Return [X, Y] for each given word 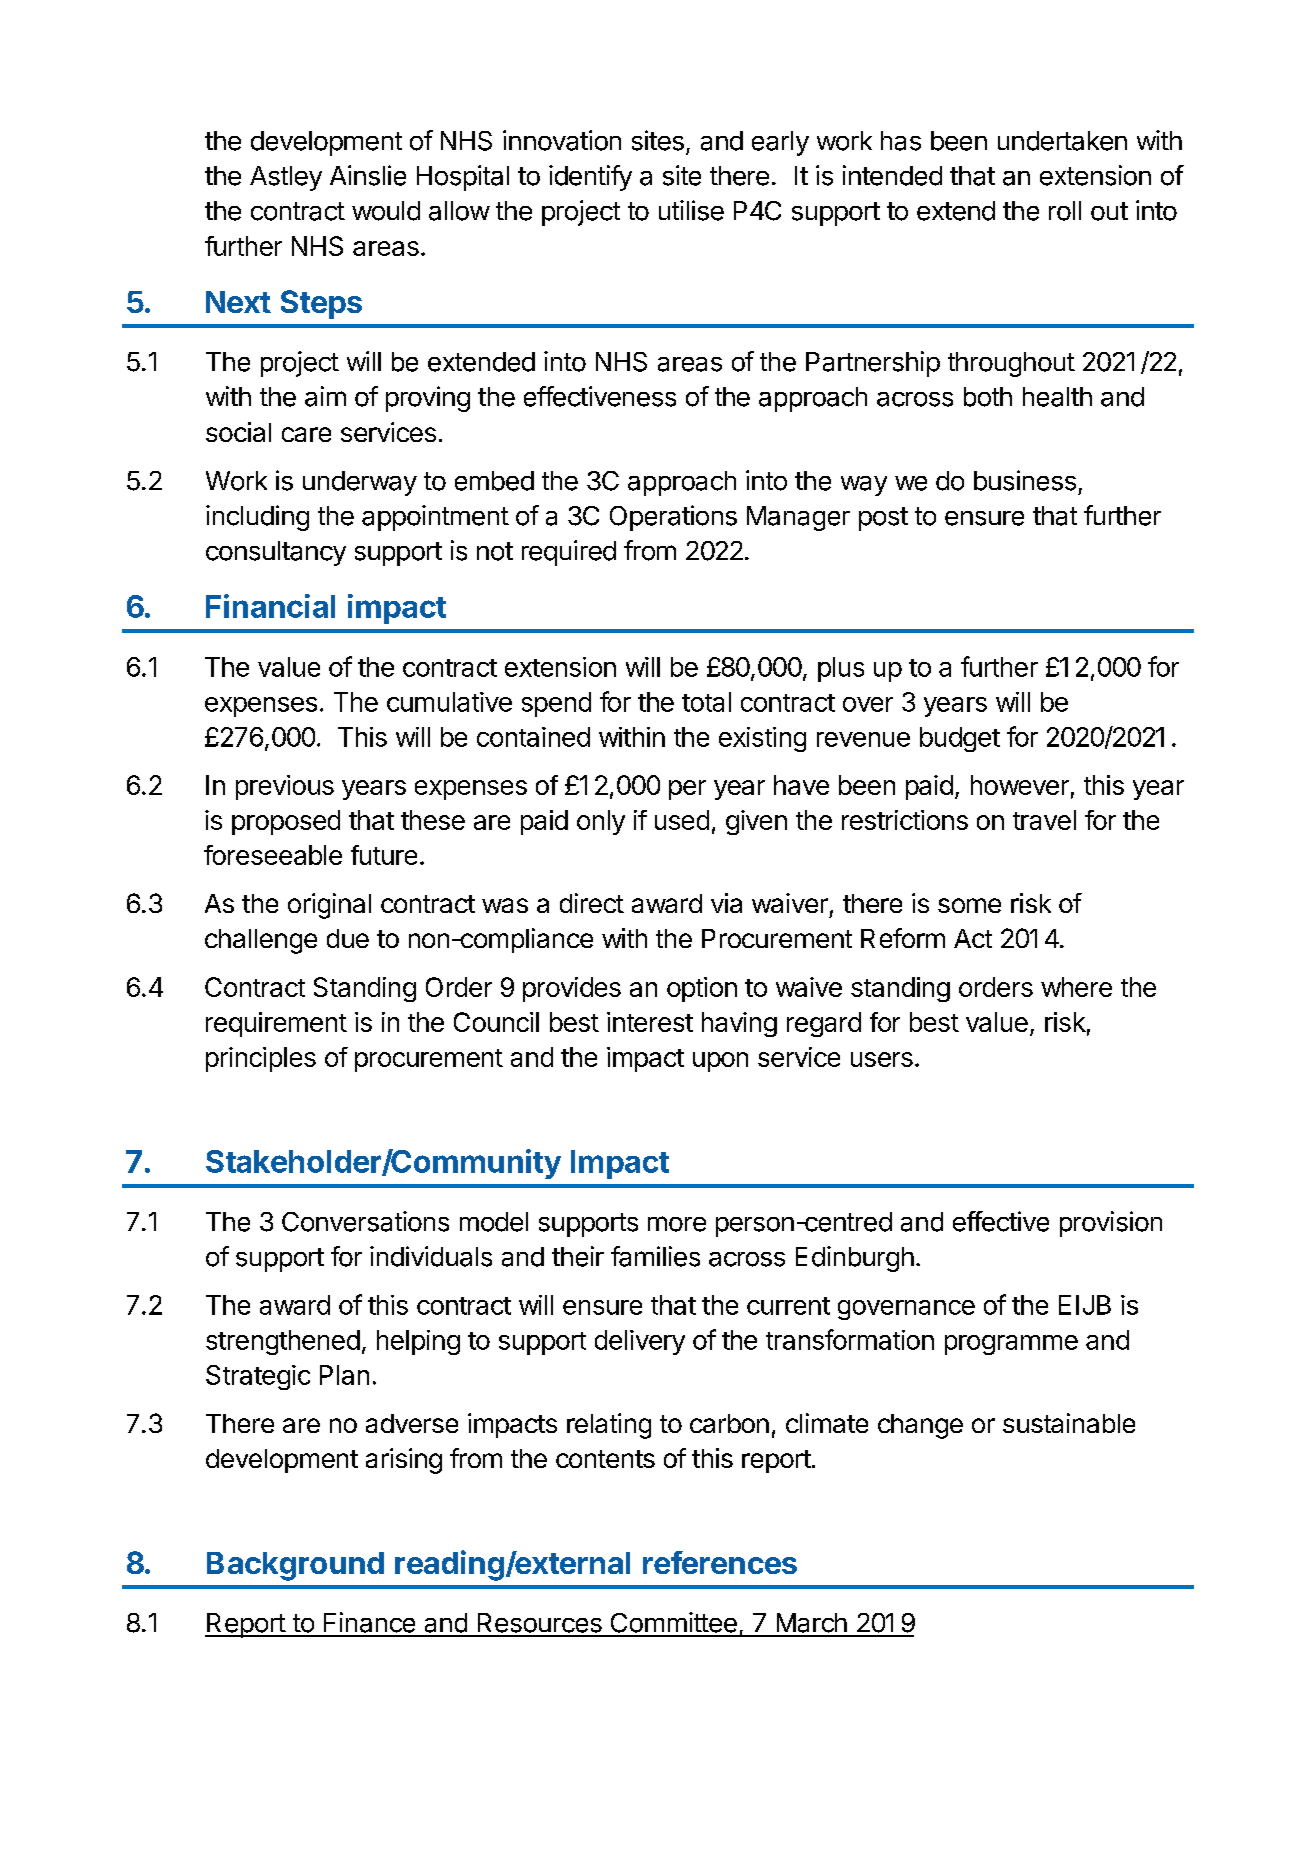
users [882, 1059]
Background [295, 1566]
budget [960, 739]
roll [1065, 211]
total [706, 702]
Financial [270, 606]
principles [261, 1059]
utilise [691, 210]
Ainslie [368, 175]
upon [720, 1062]
